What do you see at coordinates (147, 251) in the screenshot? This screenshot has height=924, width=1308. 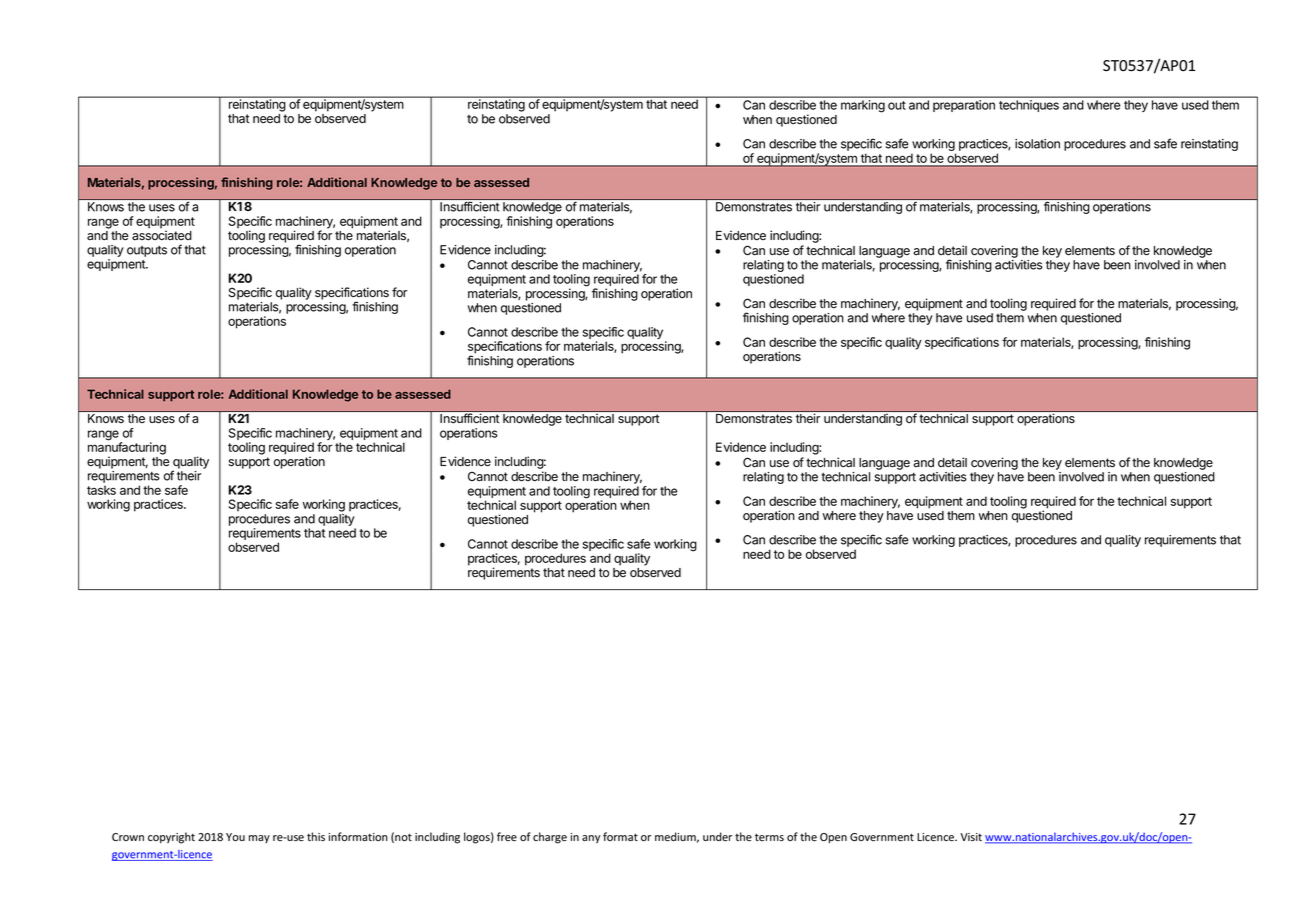 I see `outputs` at bounding box center [147, 251].
